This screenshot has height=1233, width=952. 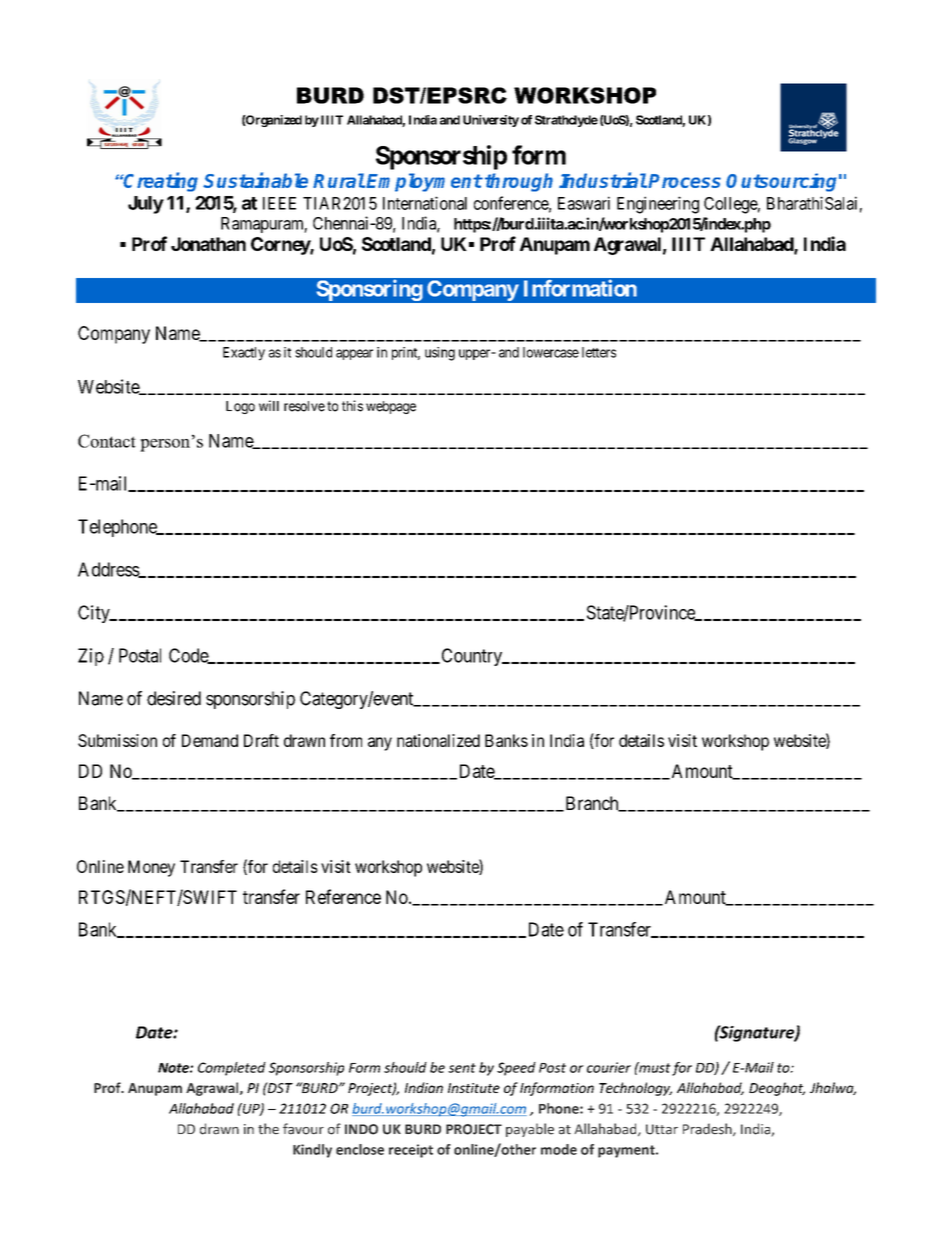 I want to click on nationalized, so click(x=438, y=740).
